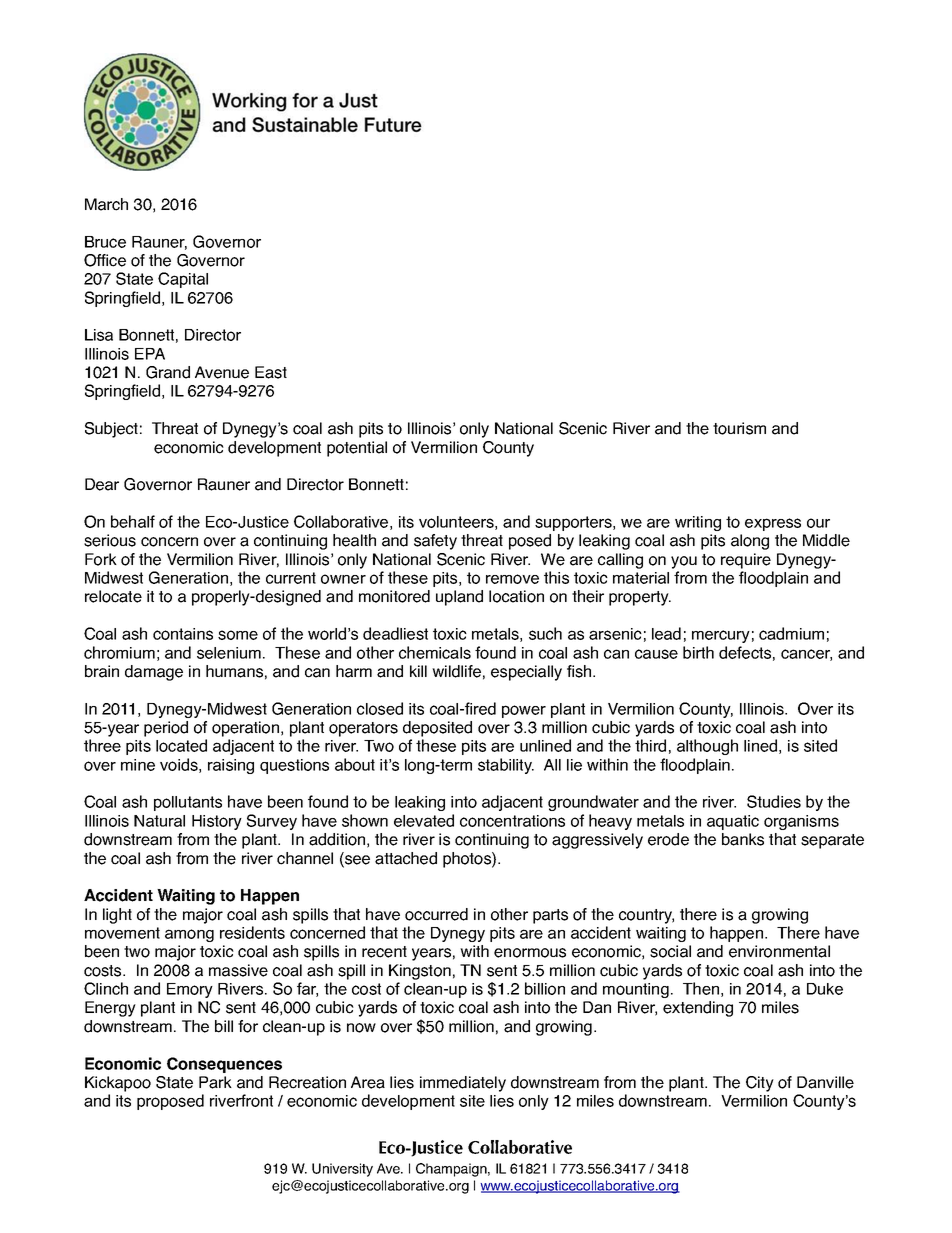 Image resolution: width=952 pixels, height=1233 pixels. Describe the element at coordinates (183, 280) in the document. I see `Capital` at that location.
